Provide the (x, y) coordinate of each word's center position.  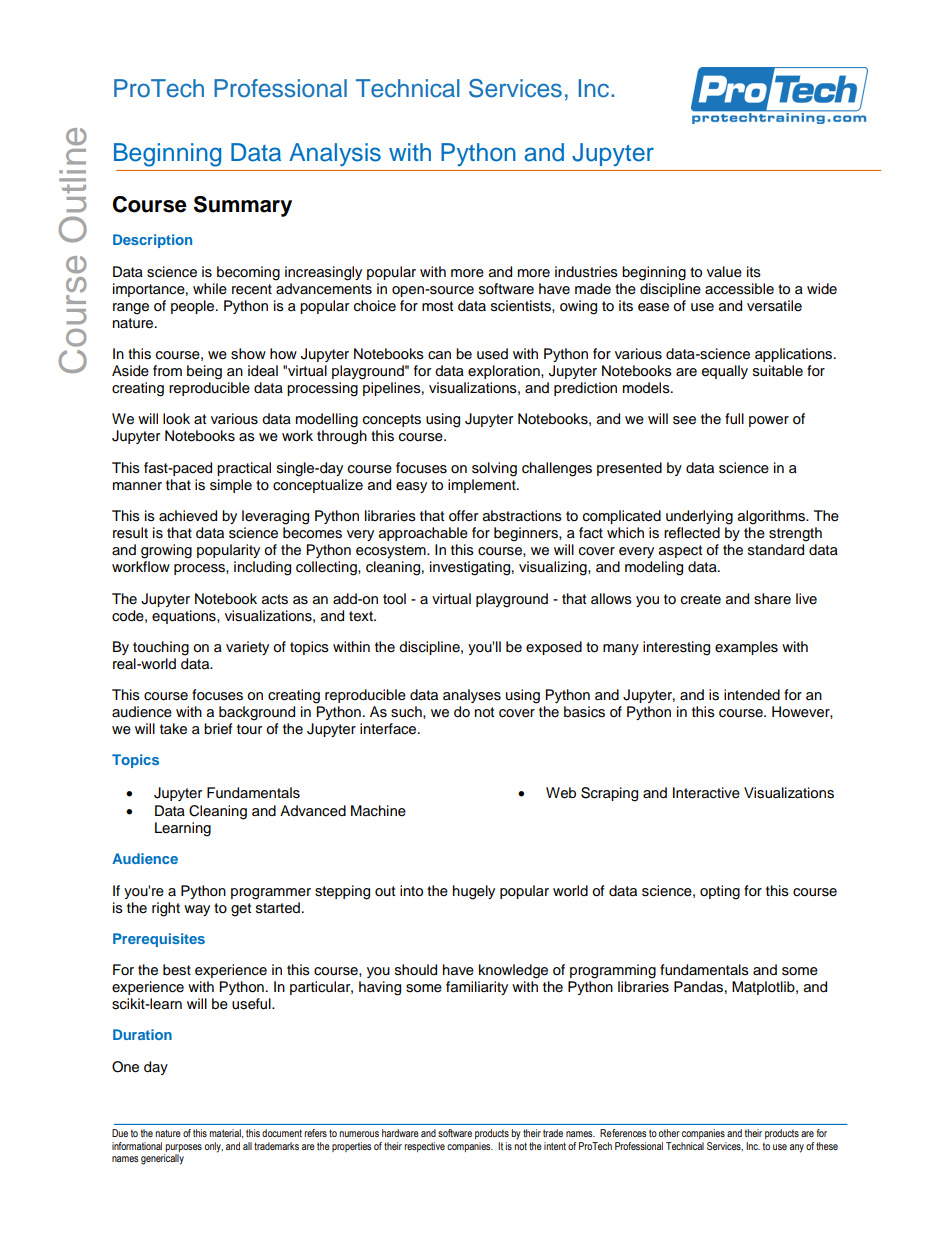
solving (494, 469)
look (176, 419)
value (724, 272)
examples (746, 648)
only (214, 1147)
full (734, 419)
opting (720, 892)
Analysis (335, 154)
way (197, 910)
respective (424, 1147)
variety (247, 648)
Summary (243, 206)
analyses (472, 696)
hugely (474, 892)
